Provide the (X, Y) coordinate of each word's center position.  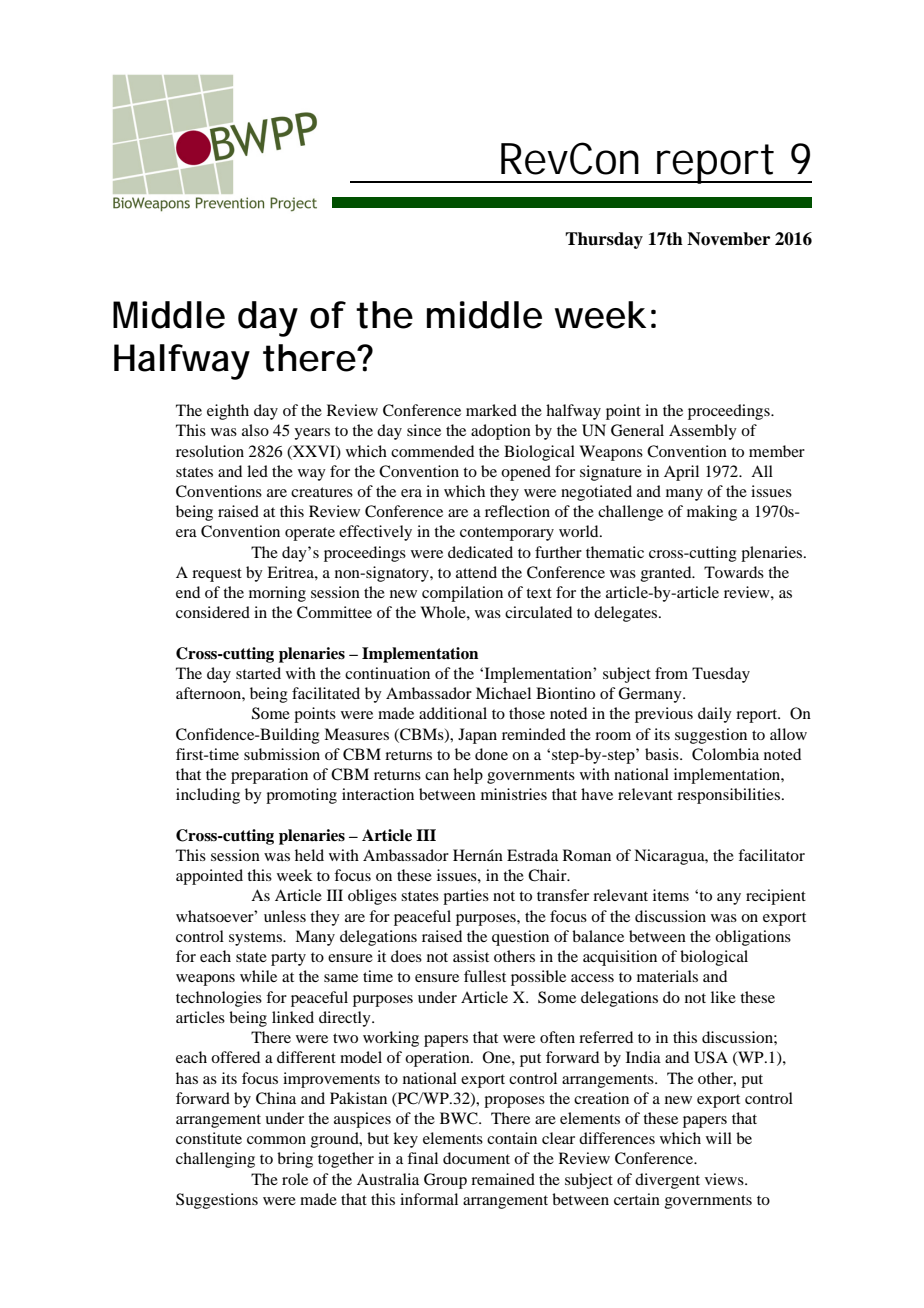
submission (282, 754)
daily (715, 715)
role (295, 1179)
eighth (228, 412)
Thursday (604, 240)
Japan (477, 736)
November (728, 239)
